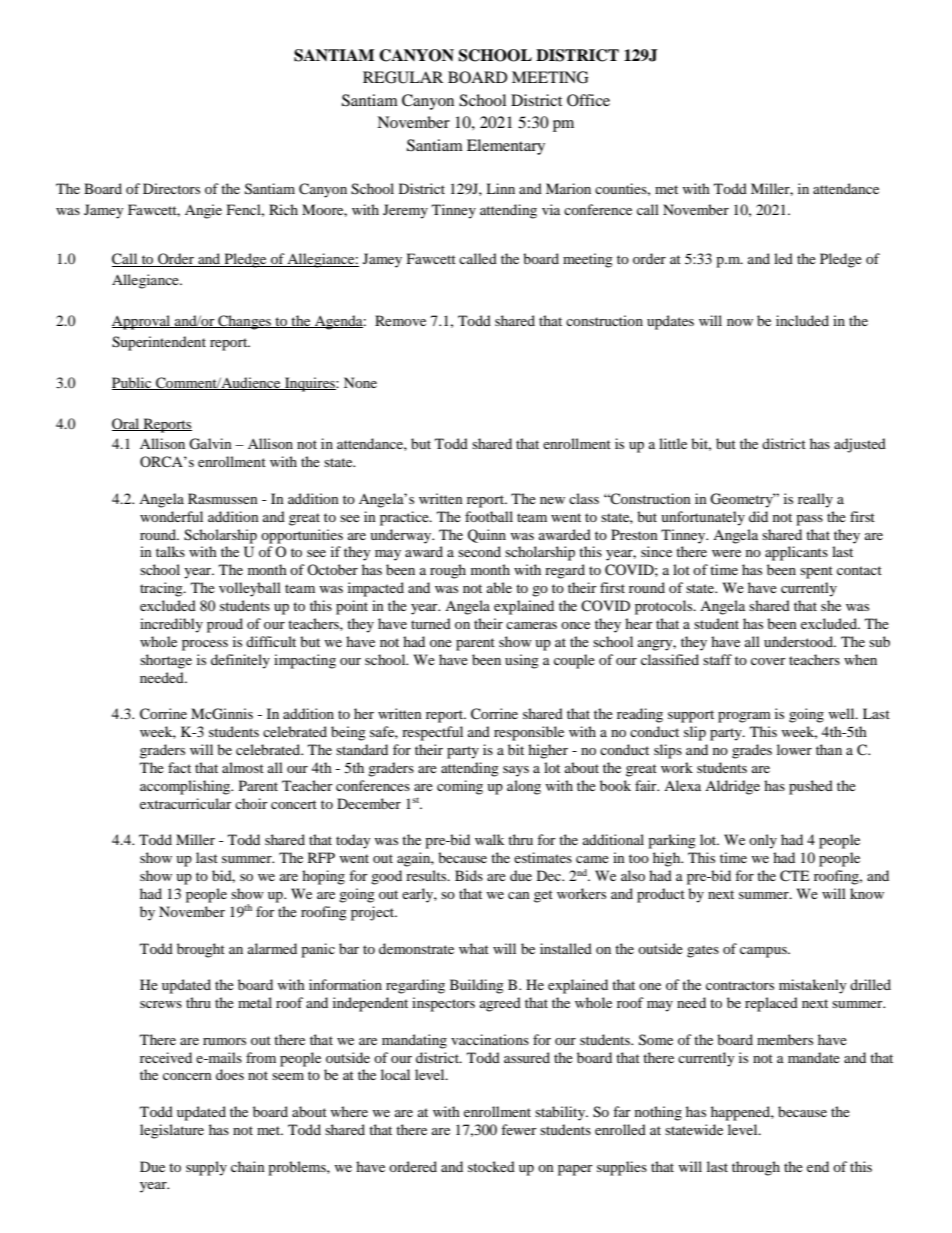 This page has width=952, height=1233. I want to click on fewer, so click(519, 1129).
